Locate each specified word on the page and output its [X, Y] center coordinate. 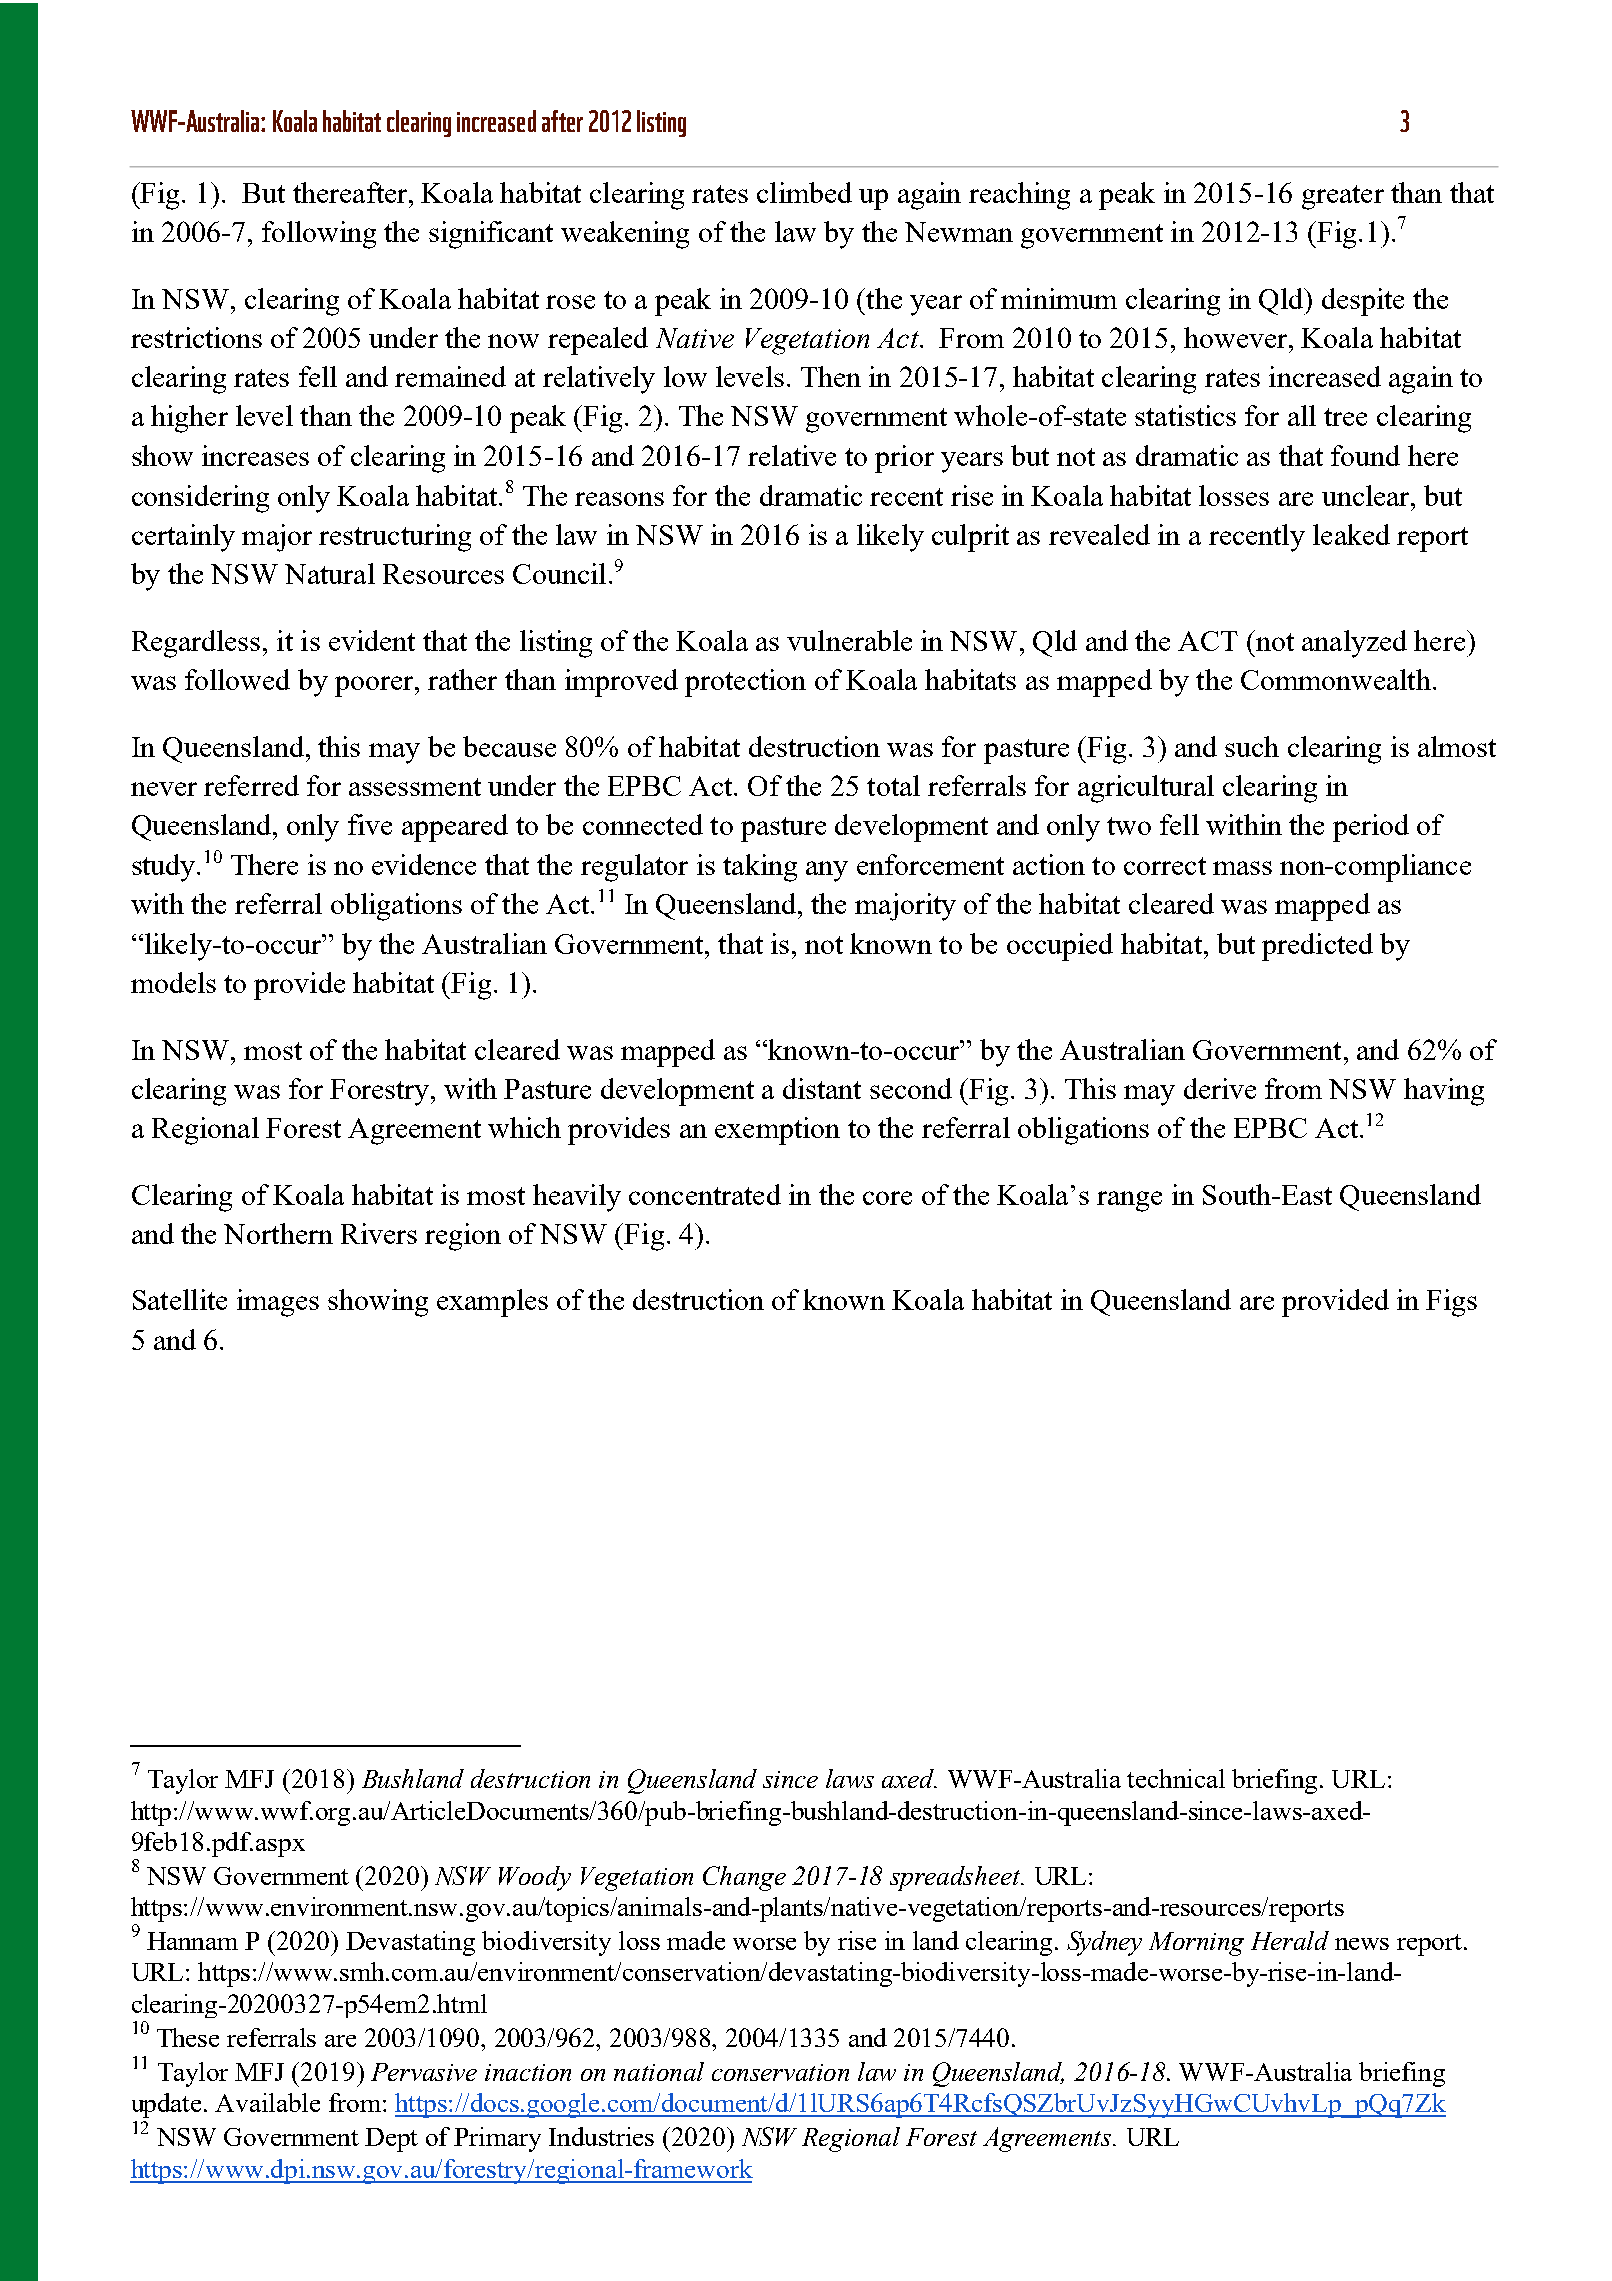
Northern [278, 1233]
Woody [535, 1878]
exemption [777, 1131]
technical [1176, 1778]
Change [744, 1878]
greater [1343, 197]
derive [1220, 1088]
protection [745, 683]
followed [237, 679]
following [319, 235]
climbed [804, 192]
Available [267, 2102]
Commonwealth [1336, 679]
